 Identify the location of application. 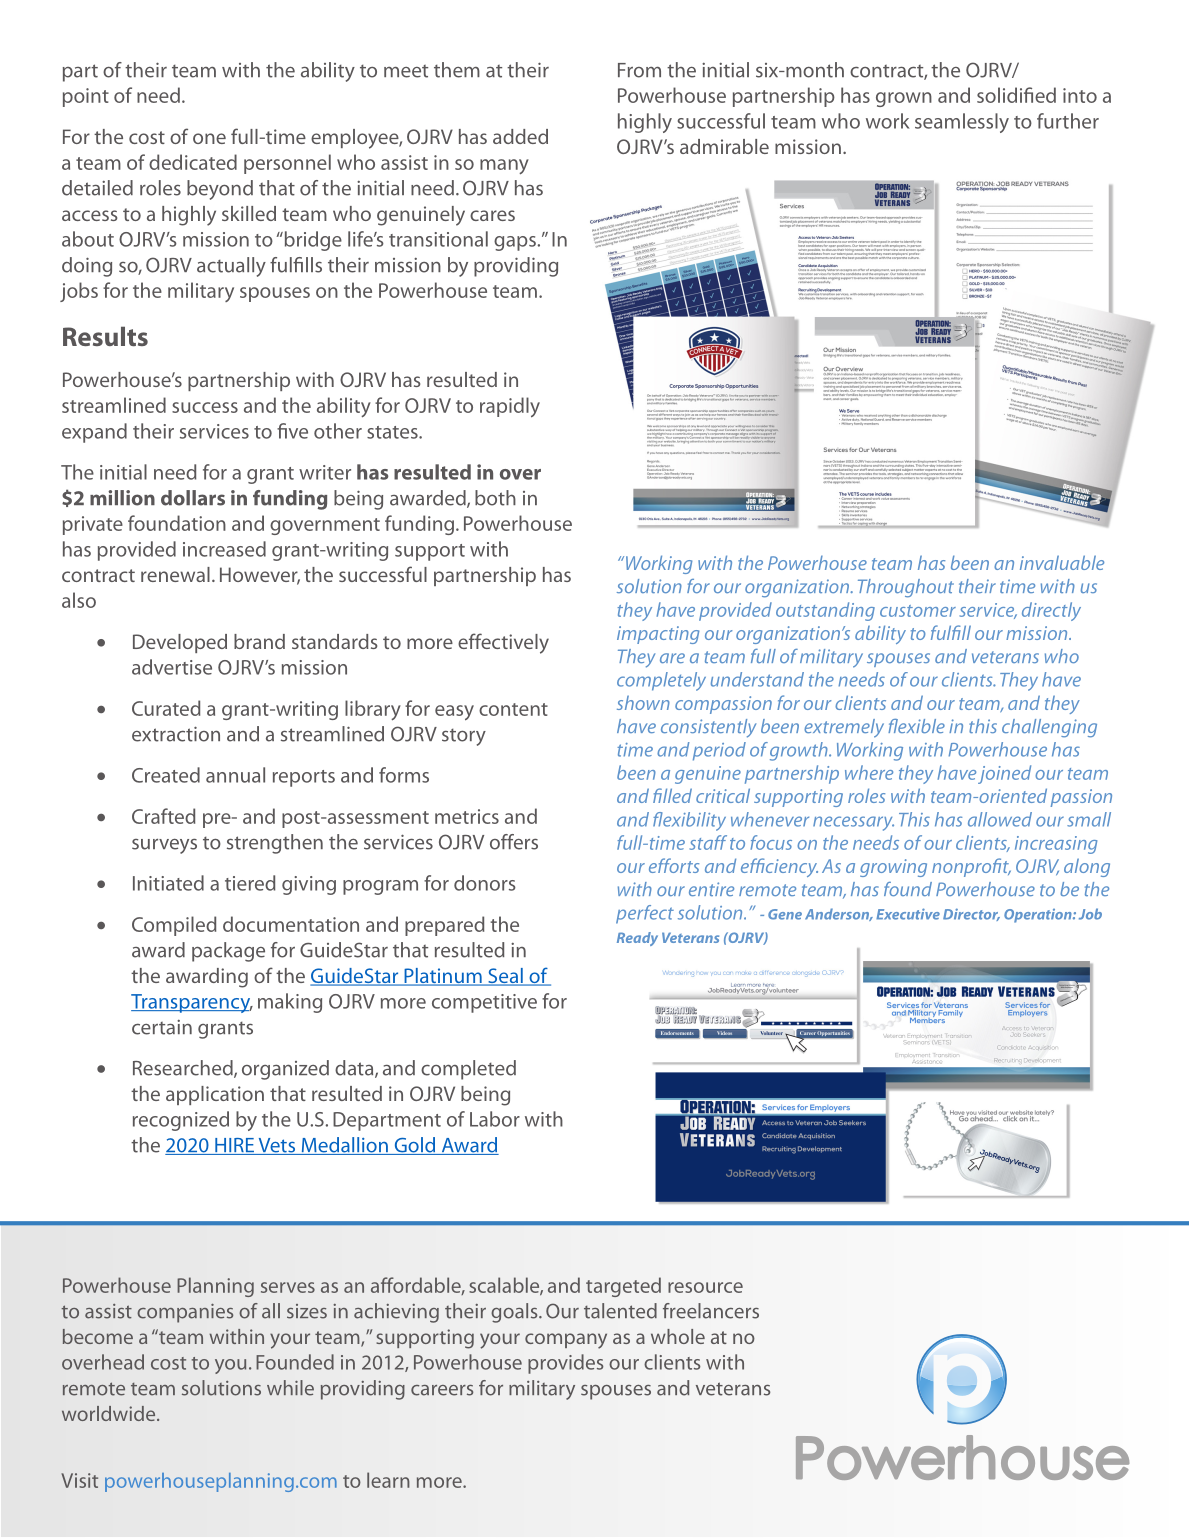
(215, 1095).
